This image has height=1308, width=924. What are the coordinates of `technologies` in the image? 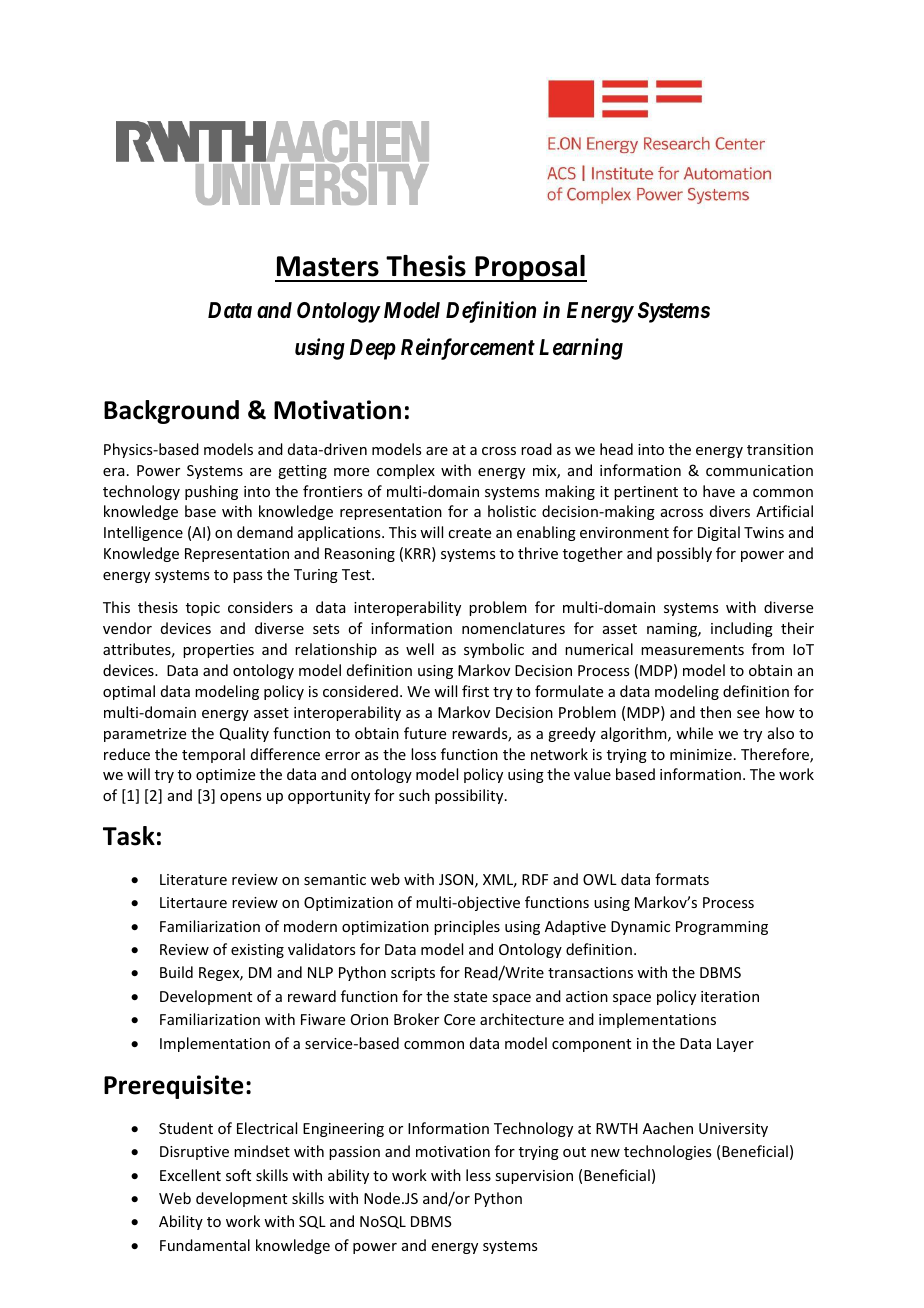 It's located at (667, 1152).
